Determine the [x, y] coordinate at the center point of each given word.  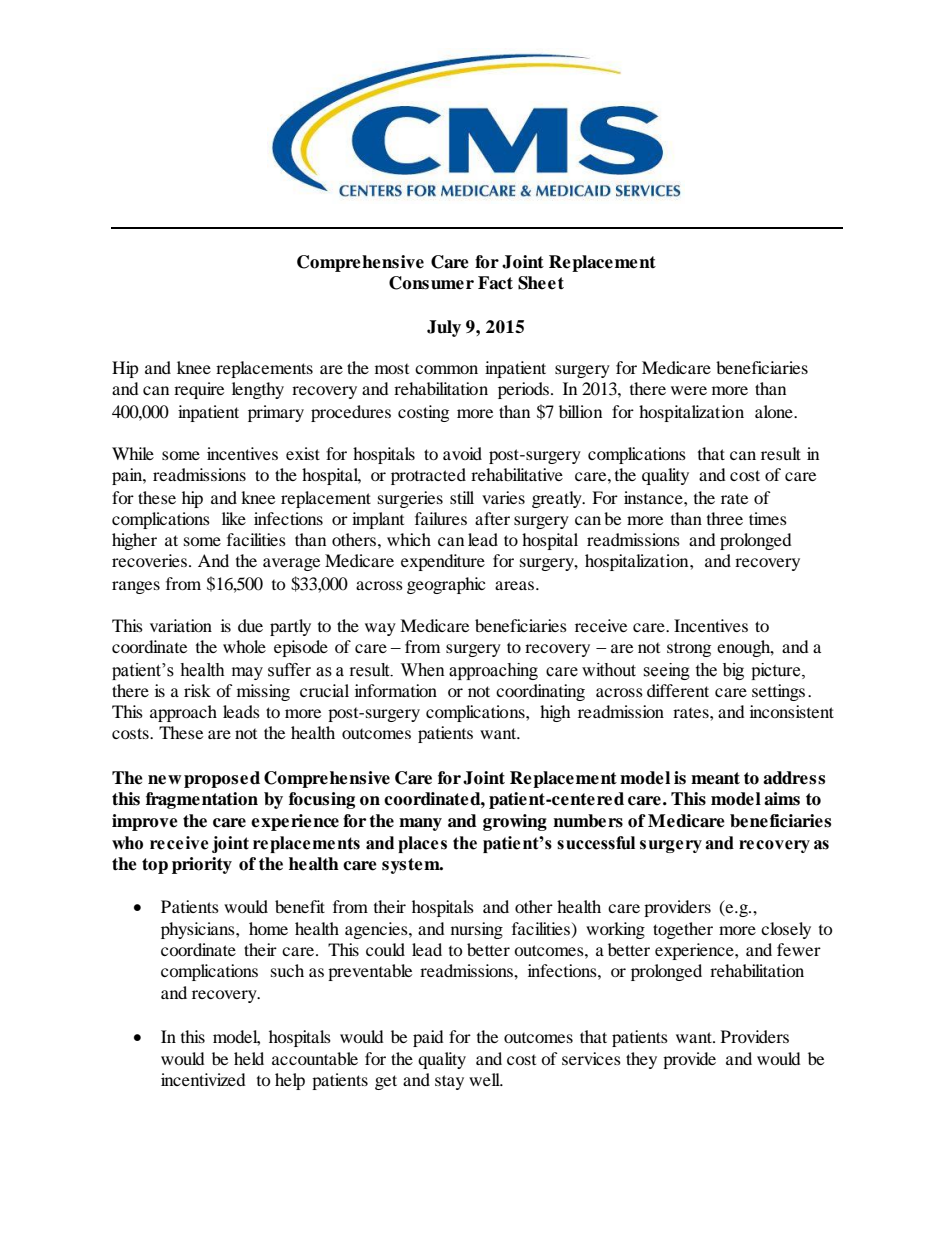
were [689, 390]
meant [715, 778]
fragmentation [202, 800]
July [444, 328]
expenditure [443, 562]
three [725, 518]
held [249, 1058]
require [199, 390]
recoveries [151, 560]
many [420, 824]
